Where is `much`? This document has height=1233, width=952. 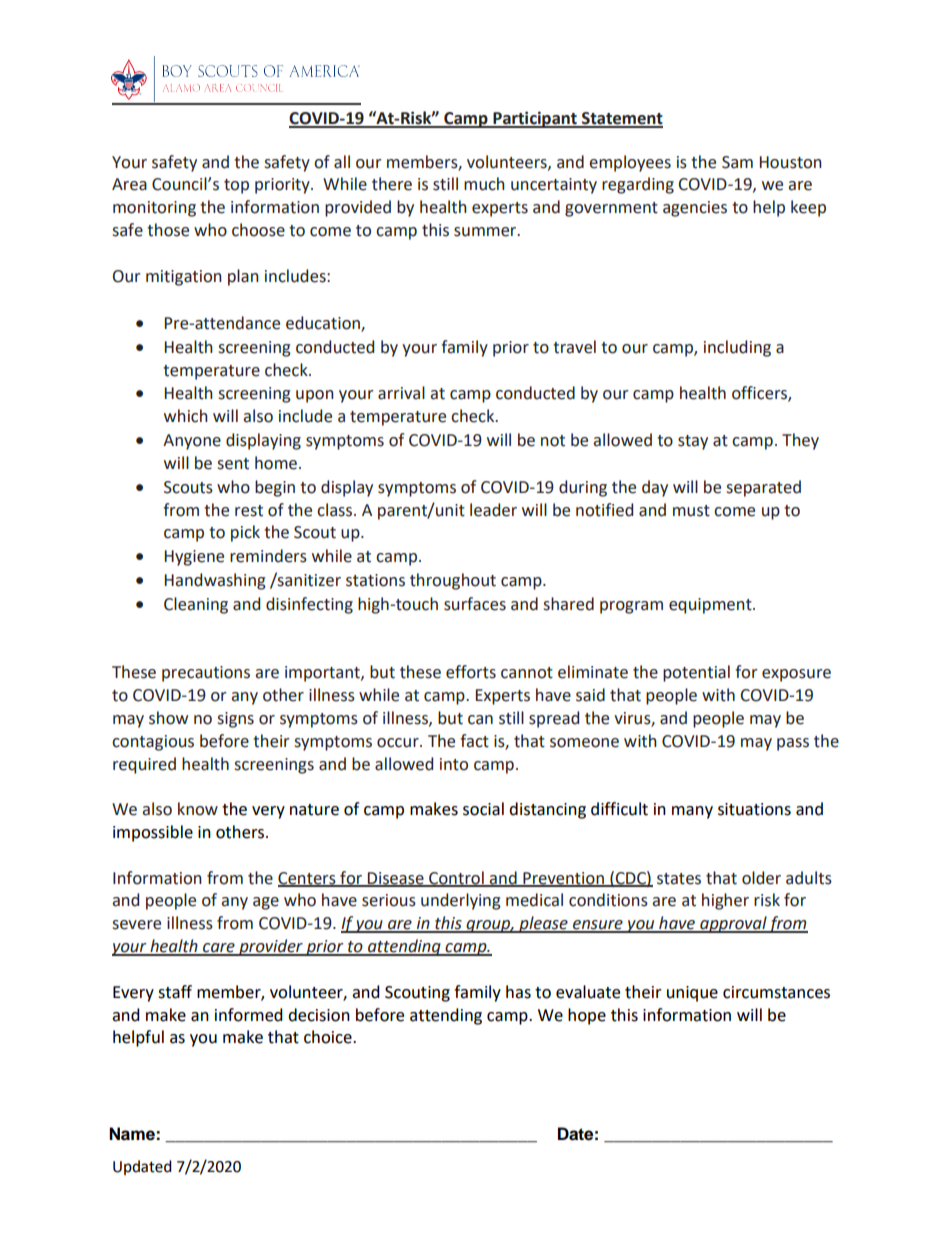 much is located at coordinates (484, 184).
